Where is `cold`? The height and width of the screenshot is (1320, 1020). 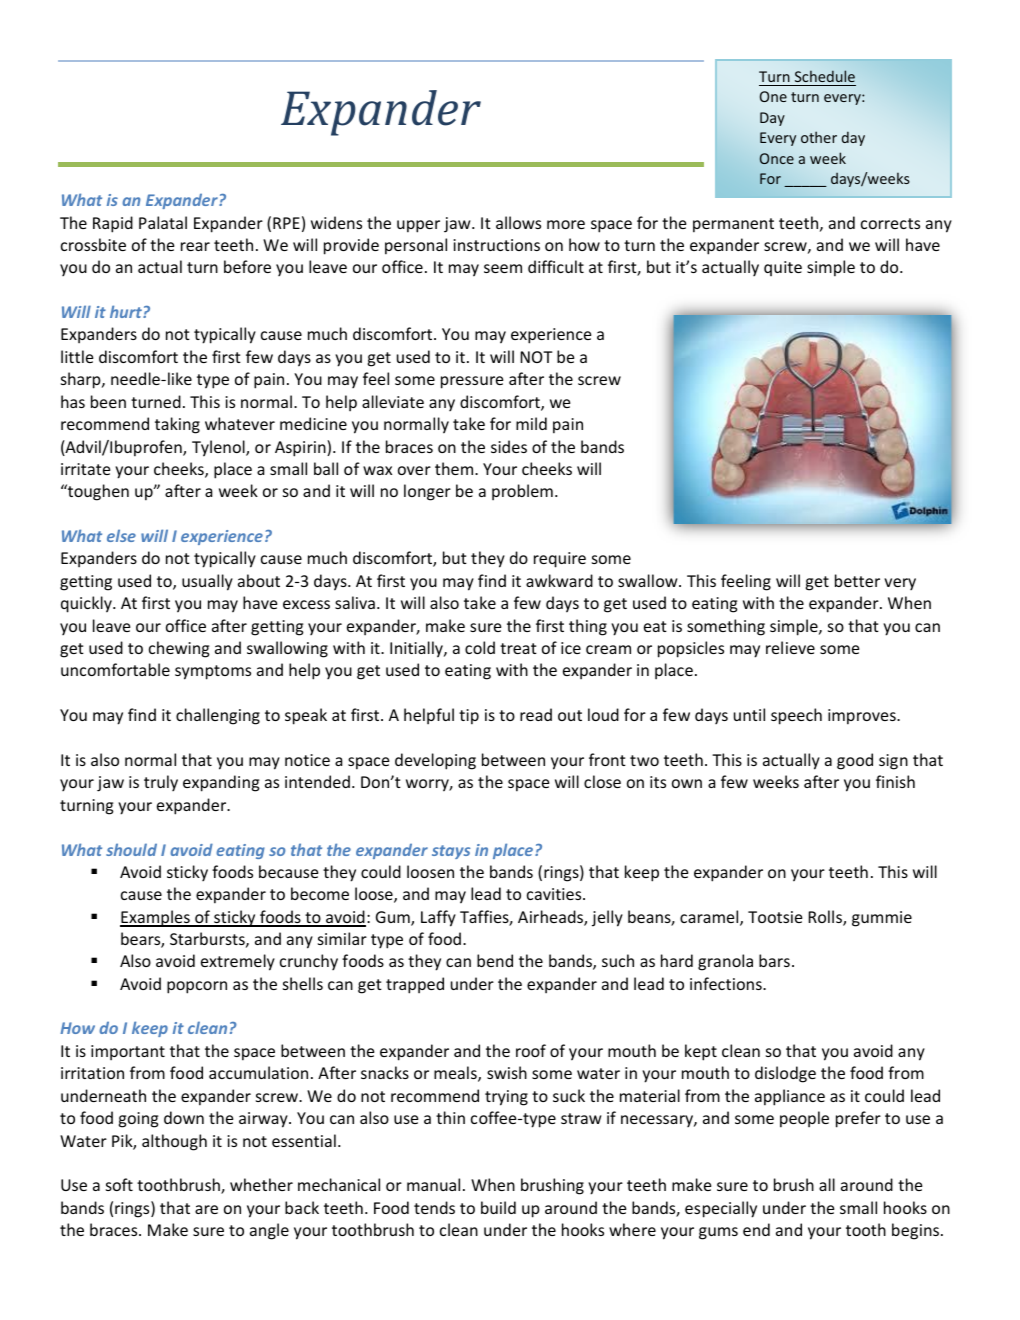 cold is located at coordinates (480, 647).
